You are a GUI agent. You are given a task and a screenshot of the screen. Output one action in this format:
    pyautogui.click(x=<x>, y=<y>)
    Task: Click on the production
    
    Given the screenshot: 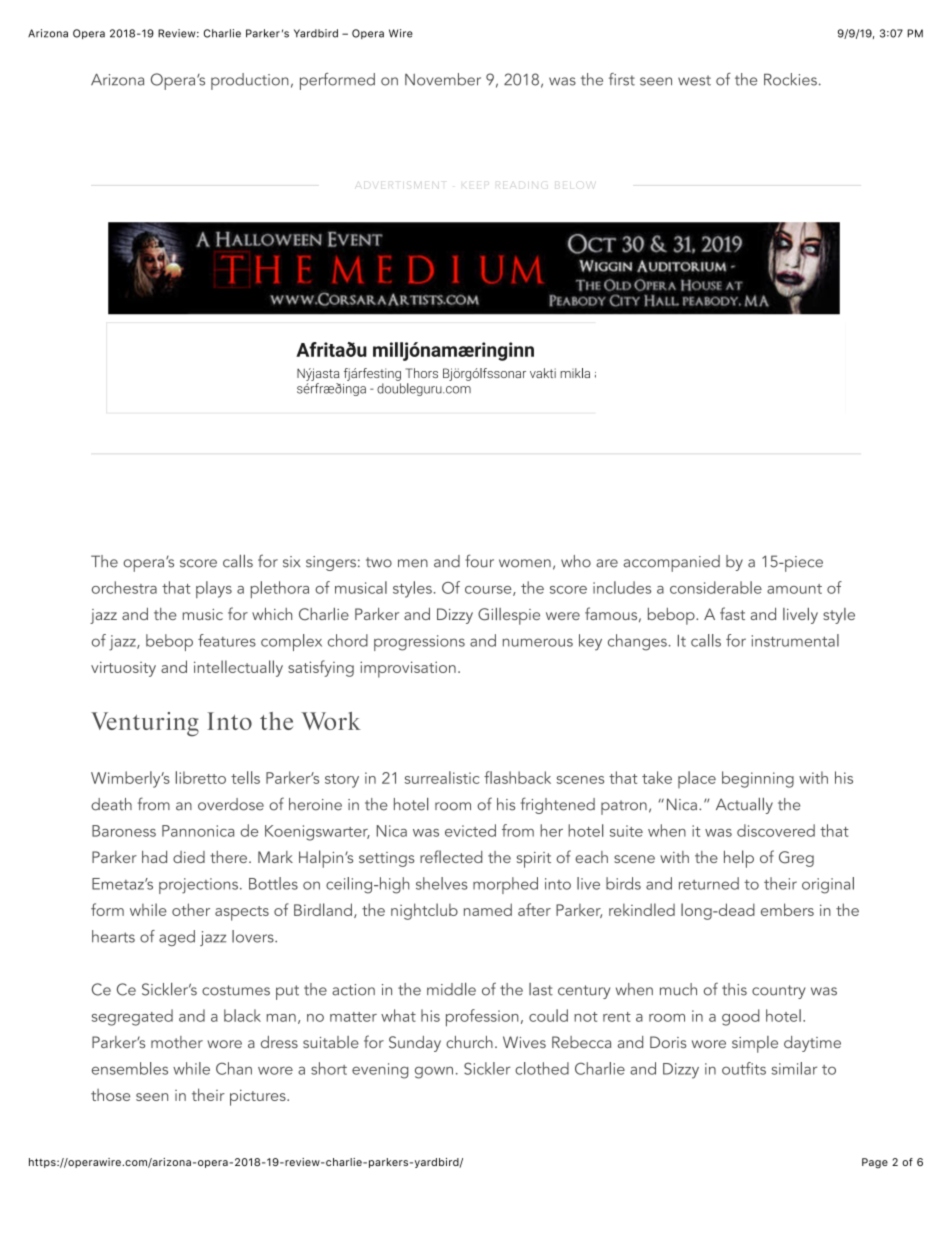 What is the action you would take?
    pyautogui.click(x=250, y=81)
